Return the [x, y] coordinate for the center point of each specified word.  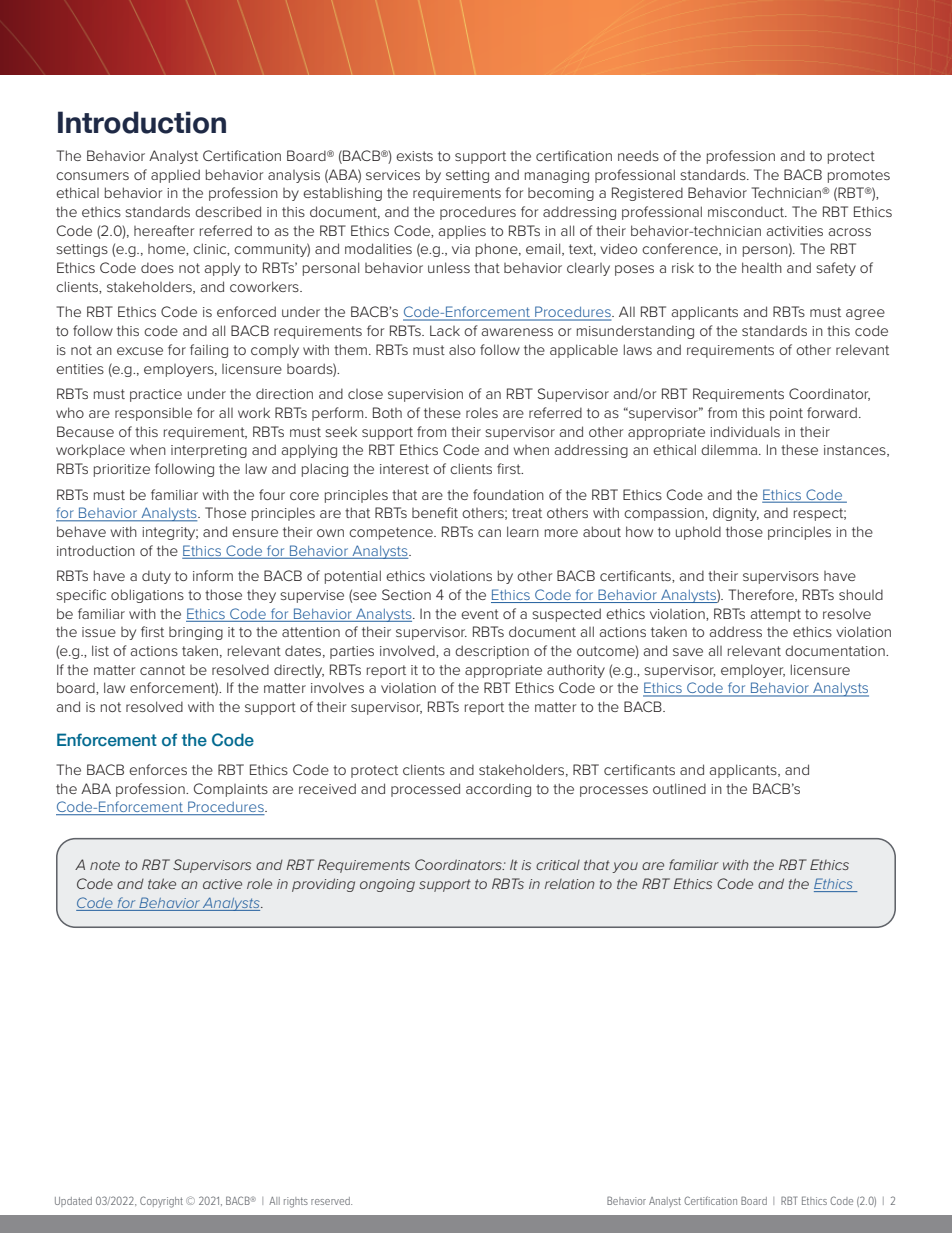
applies [462, 232]
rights [296, 1202]
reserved [331, 1201]
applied [175, 176]
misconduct [747, 211]
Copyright [161, 1202]
